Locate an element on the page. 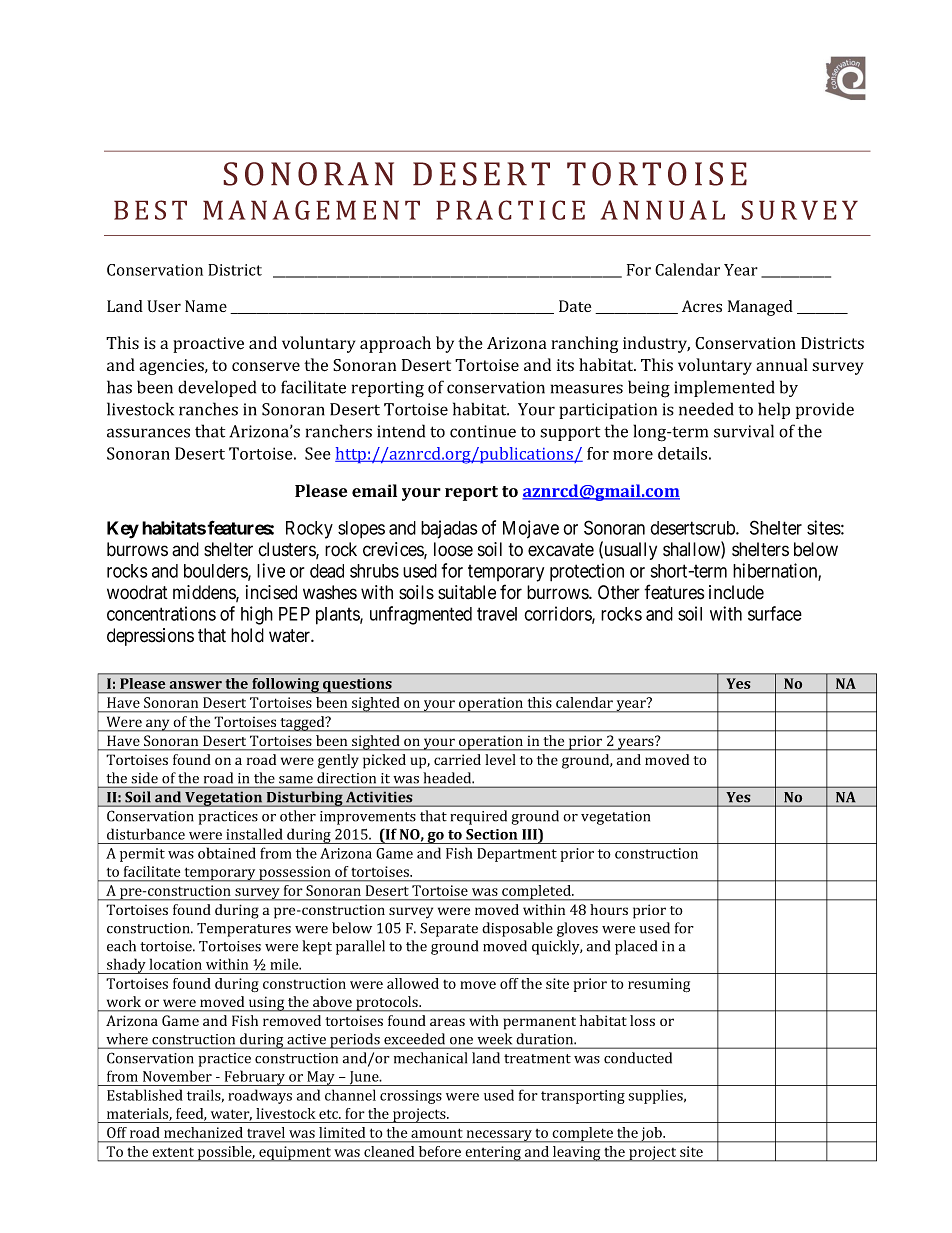 The image size is (952, 1233). carried is located at coordinates (457, 759).
